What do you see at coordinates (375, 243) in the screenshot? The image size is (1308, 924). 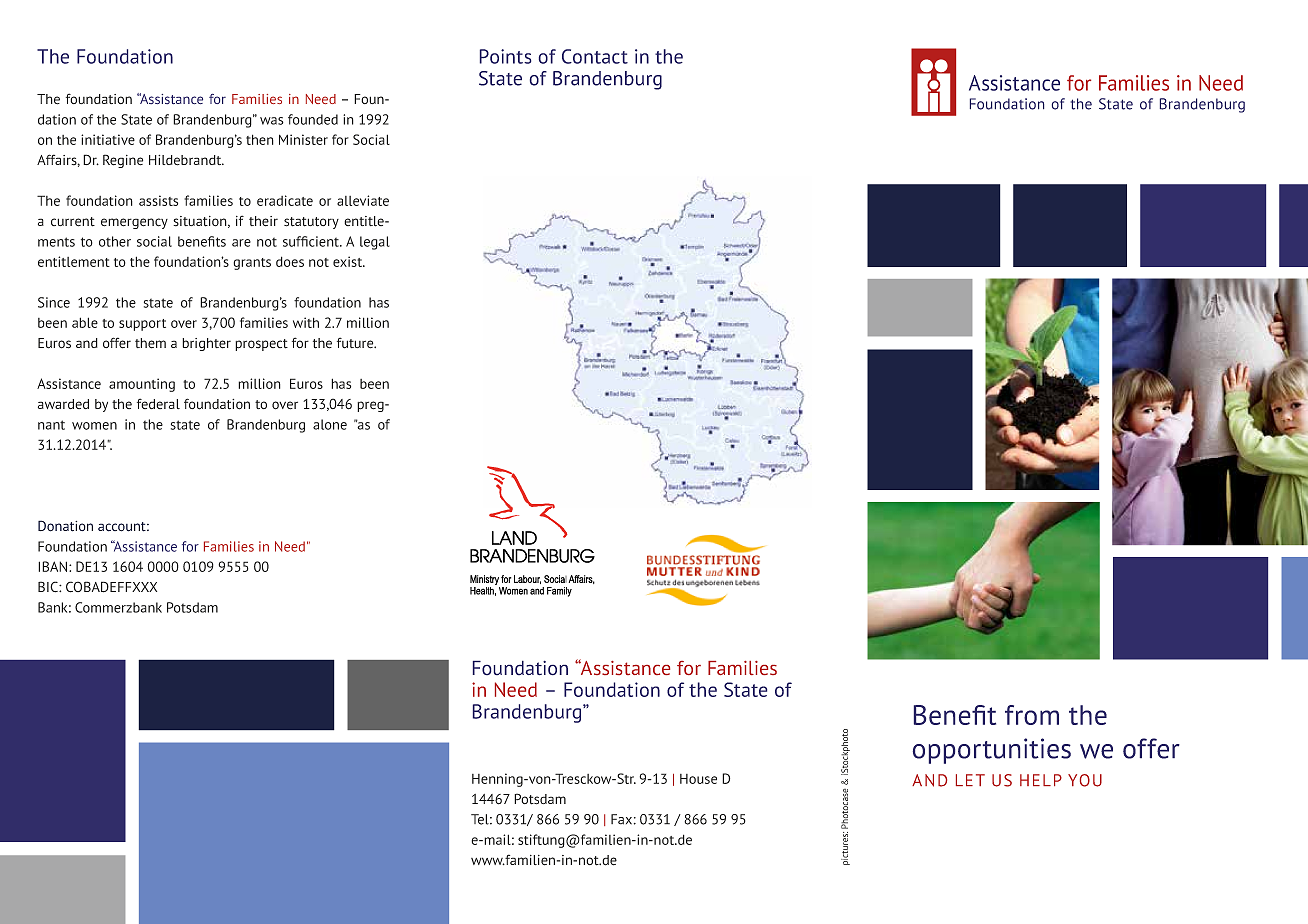 I see `legal` at bounding box center [375, 243].
